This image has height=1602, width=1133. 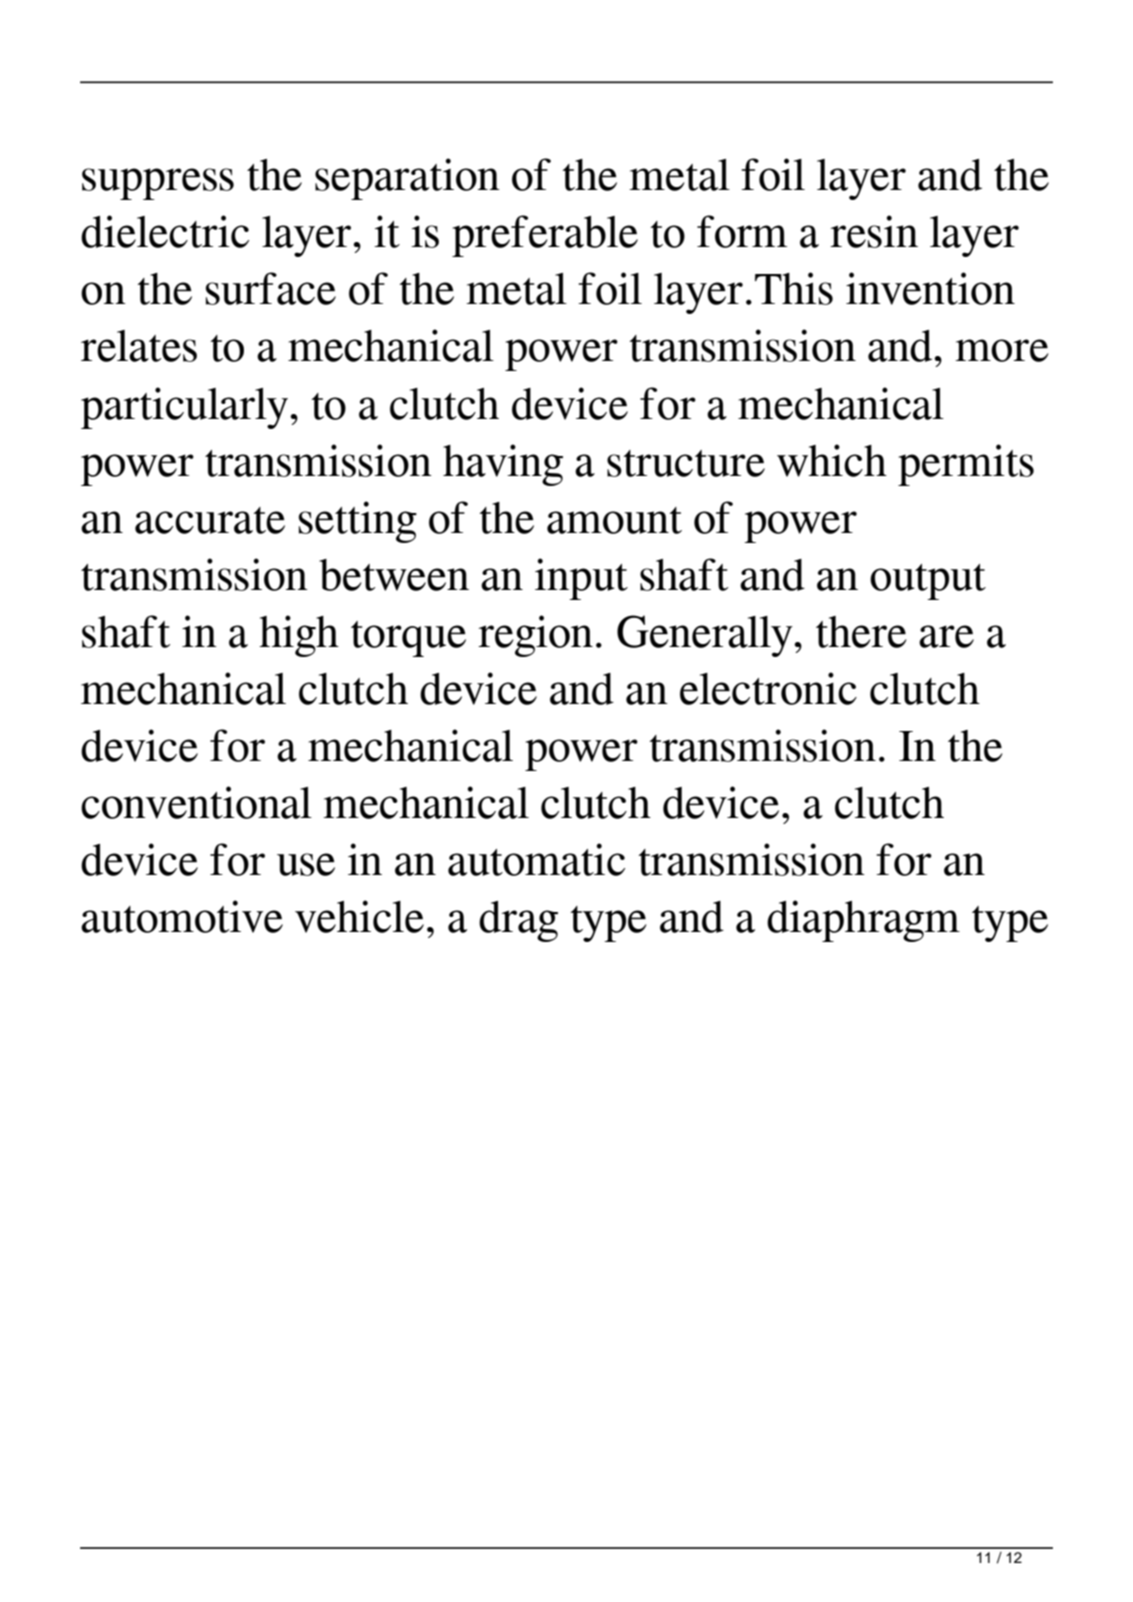 What do you see at coordinates (182, 916) in the image?
I see `automotive` at bounding box center [182, 916].
